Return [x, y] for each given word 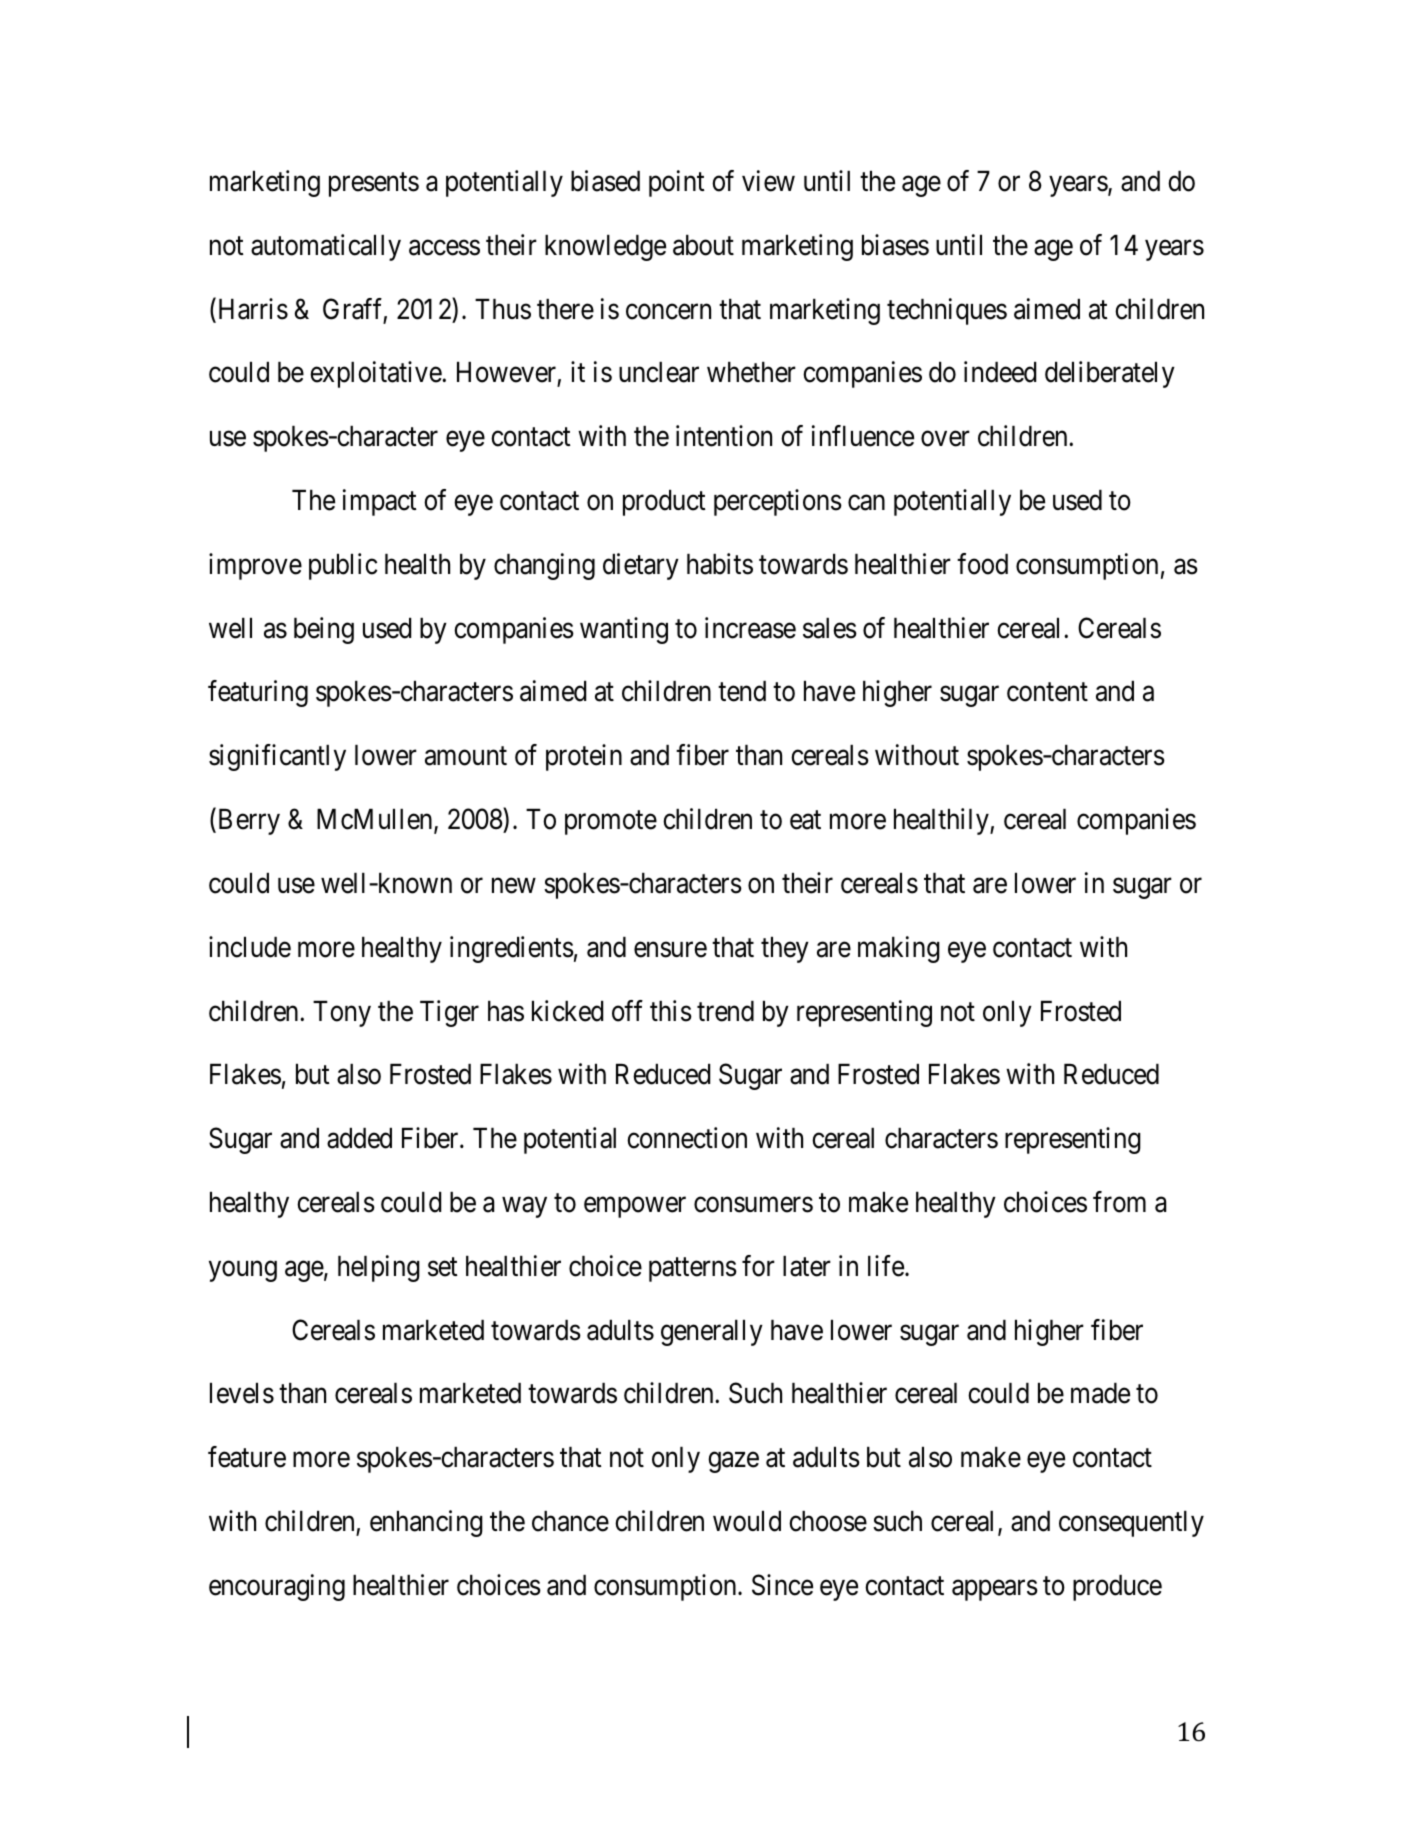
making [899, 949]
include [250, 947]
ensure [670, 950]
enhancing [426, 1523]
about [703, 245]
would [747, 1521]
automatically [326, 247]
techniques [947, 311]
